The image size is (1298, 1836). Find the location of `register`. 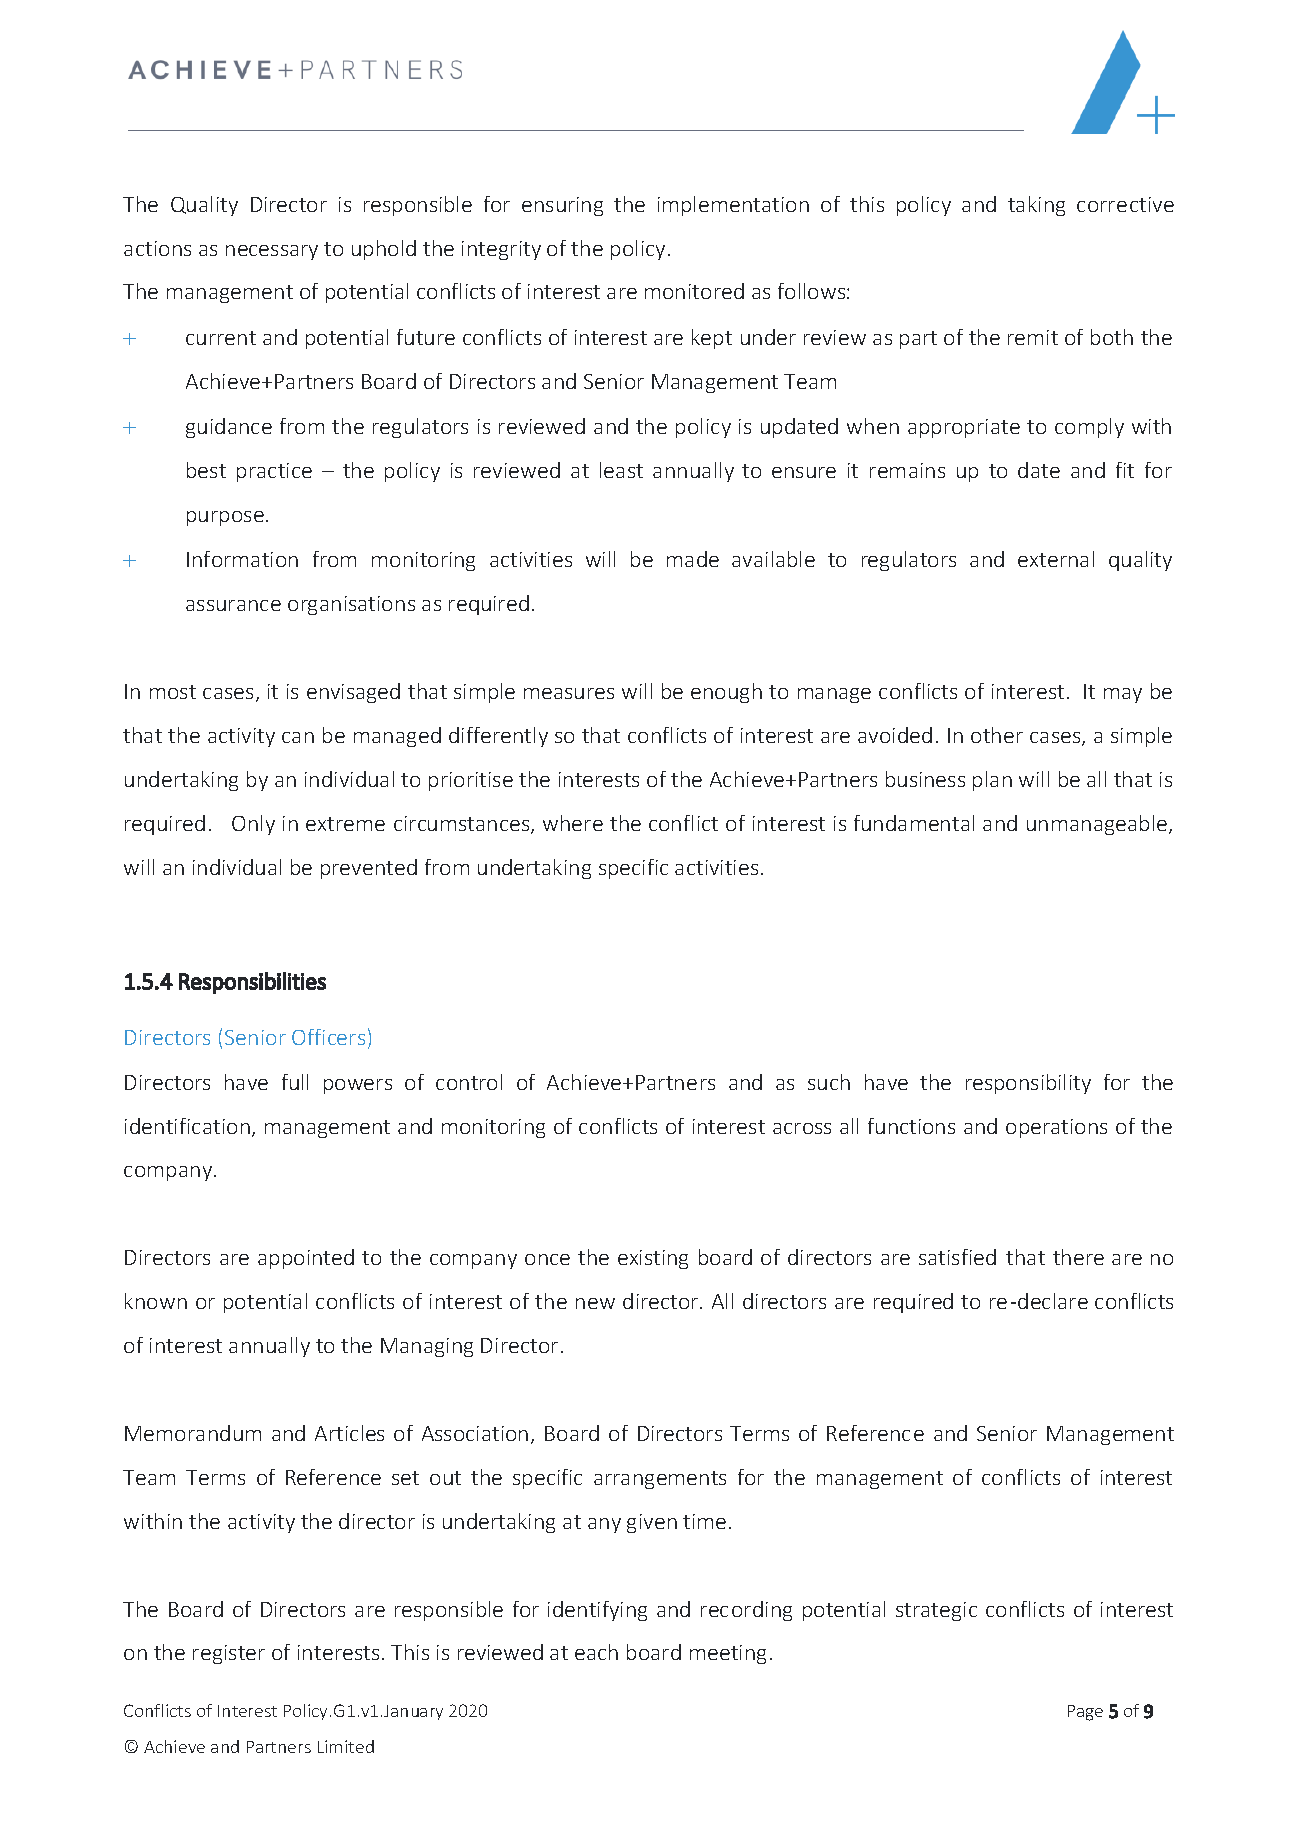

register is located at coordinates (229, 1654).
